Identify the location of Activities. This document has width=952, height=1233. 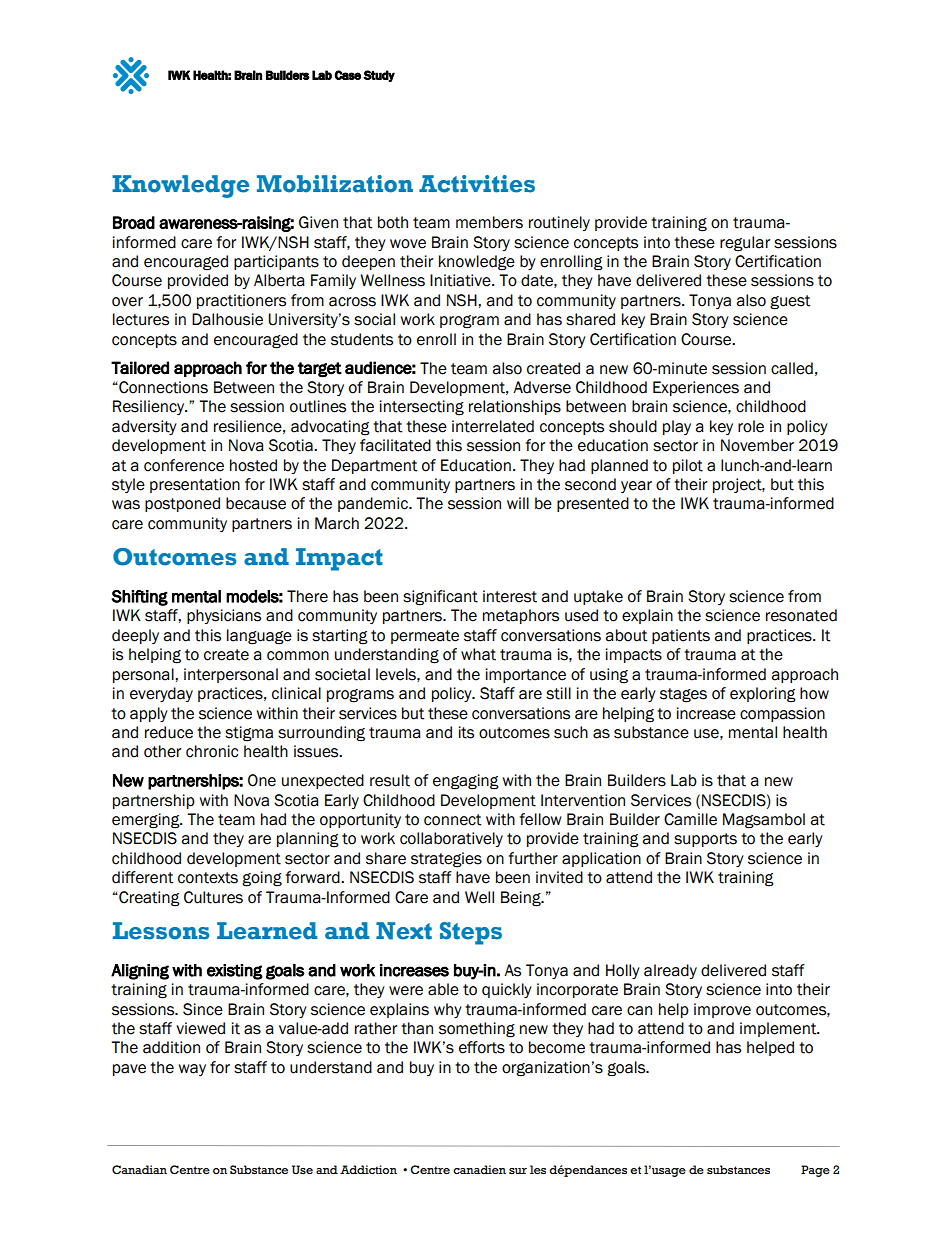
(477, 184).
